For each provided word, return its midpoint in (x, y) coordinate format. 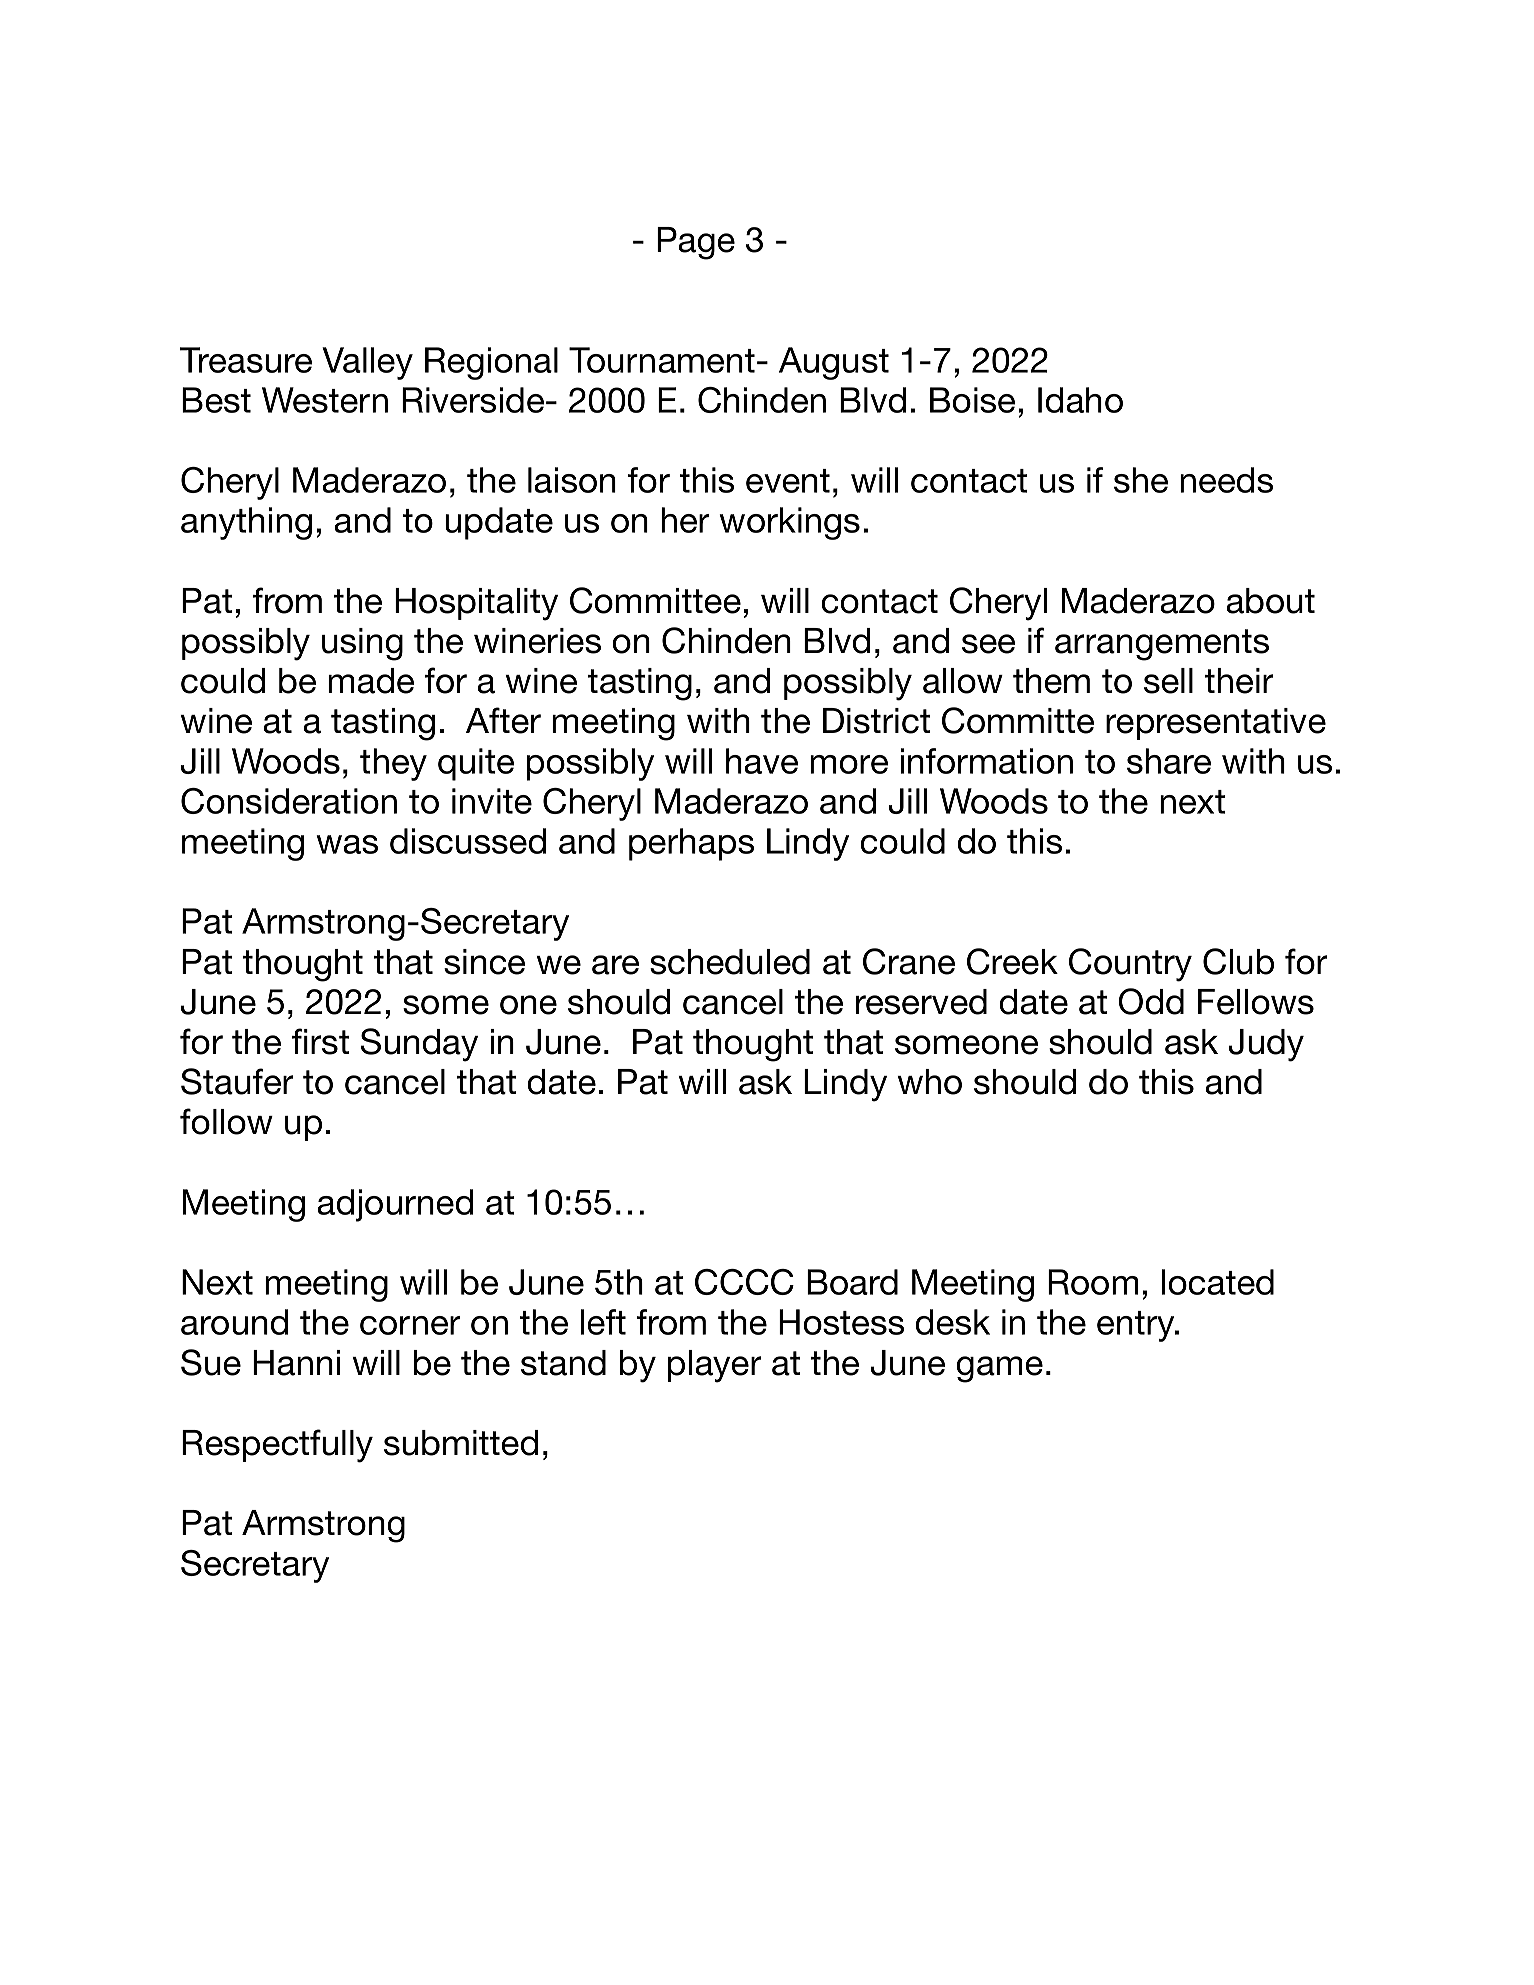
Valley (367, 363)
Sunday (419, 1045)
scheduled (730, 962)
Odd (1151, 1001)
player (714, 1366)
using (362, 644)
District (876, 721)
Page (696, 243)
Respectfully (277, 1446)
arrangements (1162, 645)
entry (1137, 1326)
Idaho (1080, 400)
